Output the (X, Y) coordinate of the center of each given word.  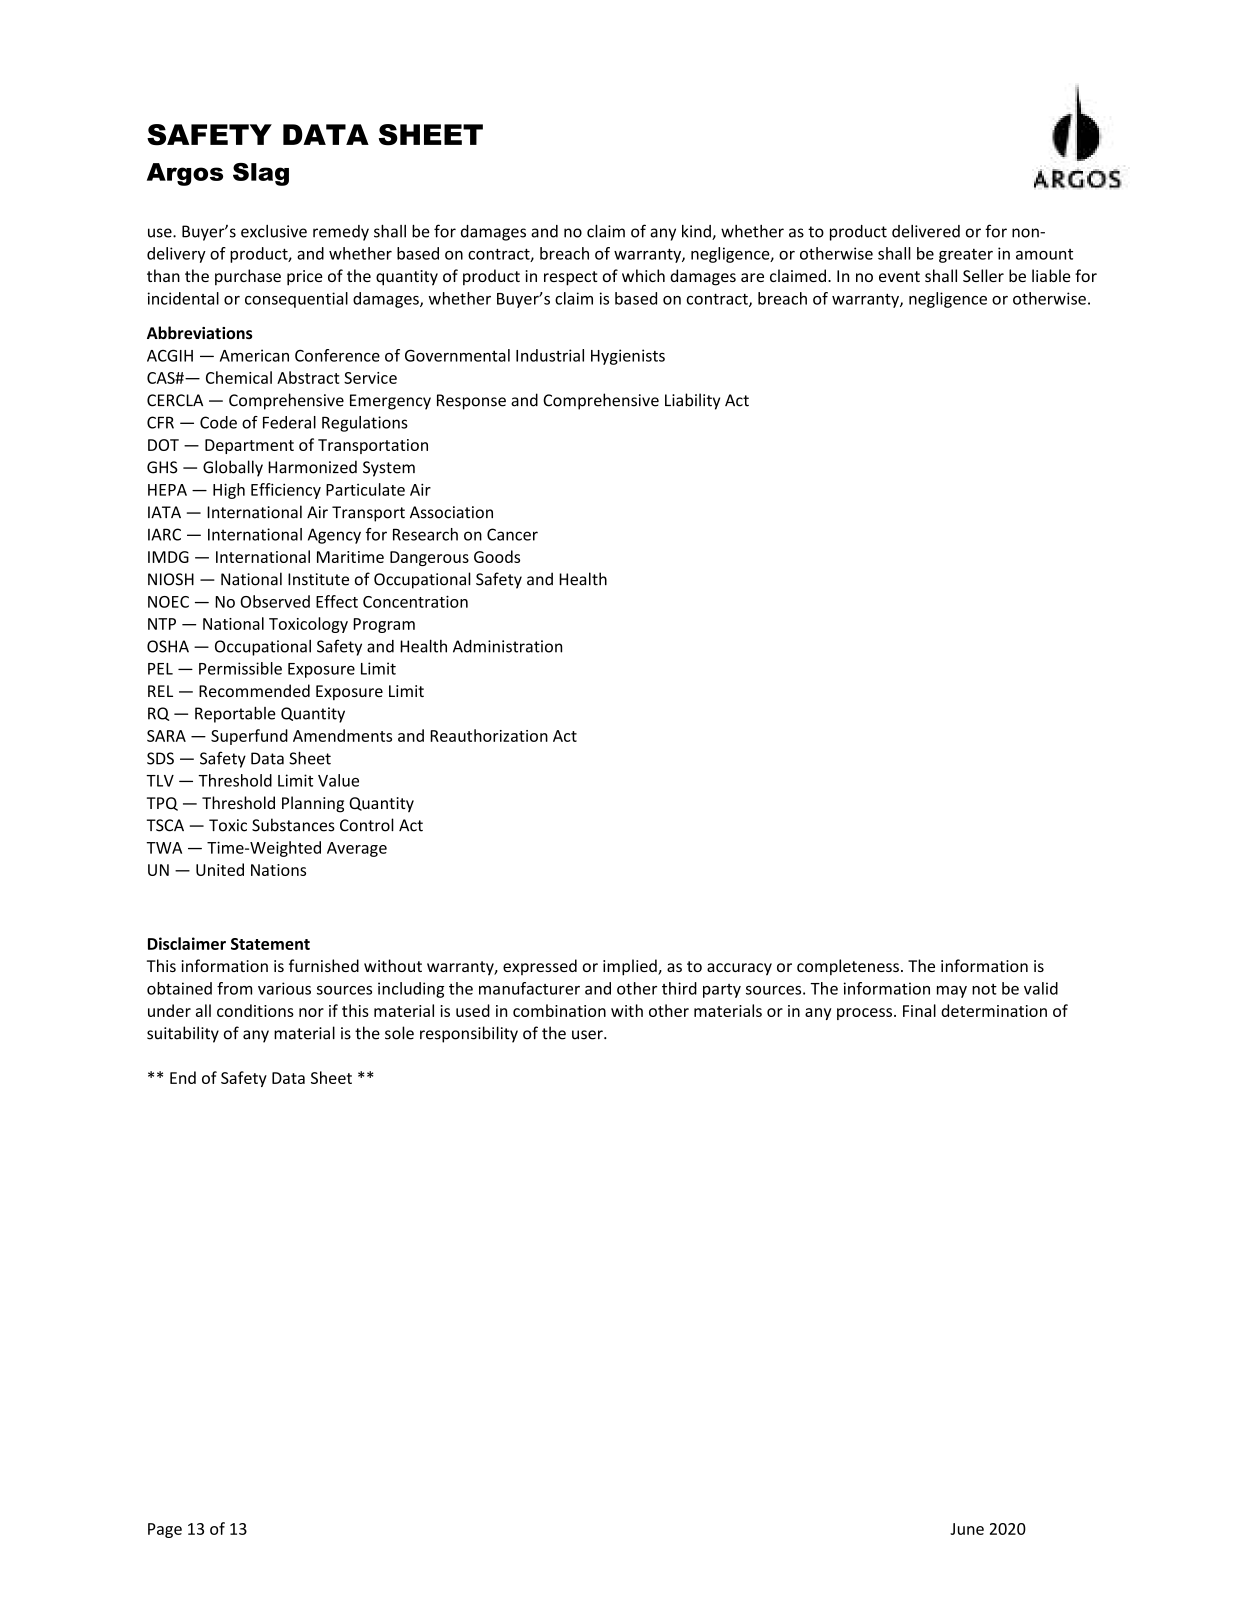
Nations (278, 870)
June (967, 1529)
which (643, 275)
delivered (926, 231)
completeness (848, 967)
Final (919, 1010)
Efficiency (286, 491)
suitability (183, 1034)
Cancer (512, 534)
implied (631, 967)
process (866, 1014)
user (588, 1035)
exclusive (274, 231)
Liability (692, 401)
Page (165, 1530)
